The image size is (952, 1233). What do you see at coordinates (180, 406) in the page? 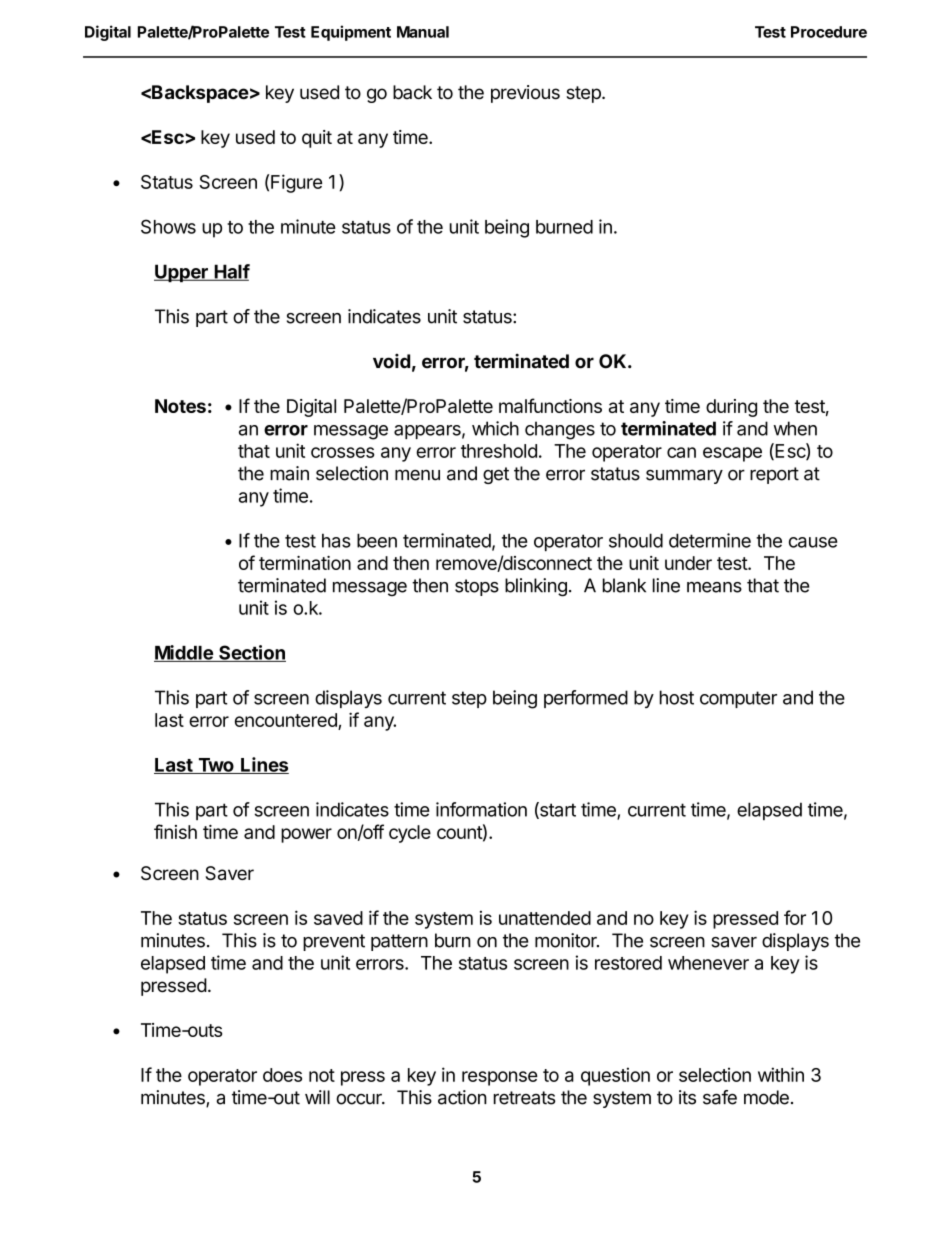
I see `Notes` at bounding box center [180, 406].
